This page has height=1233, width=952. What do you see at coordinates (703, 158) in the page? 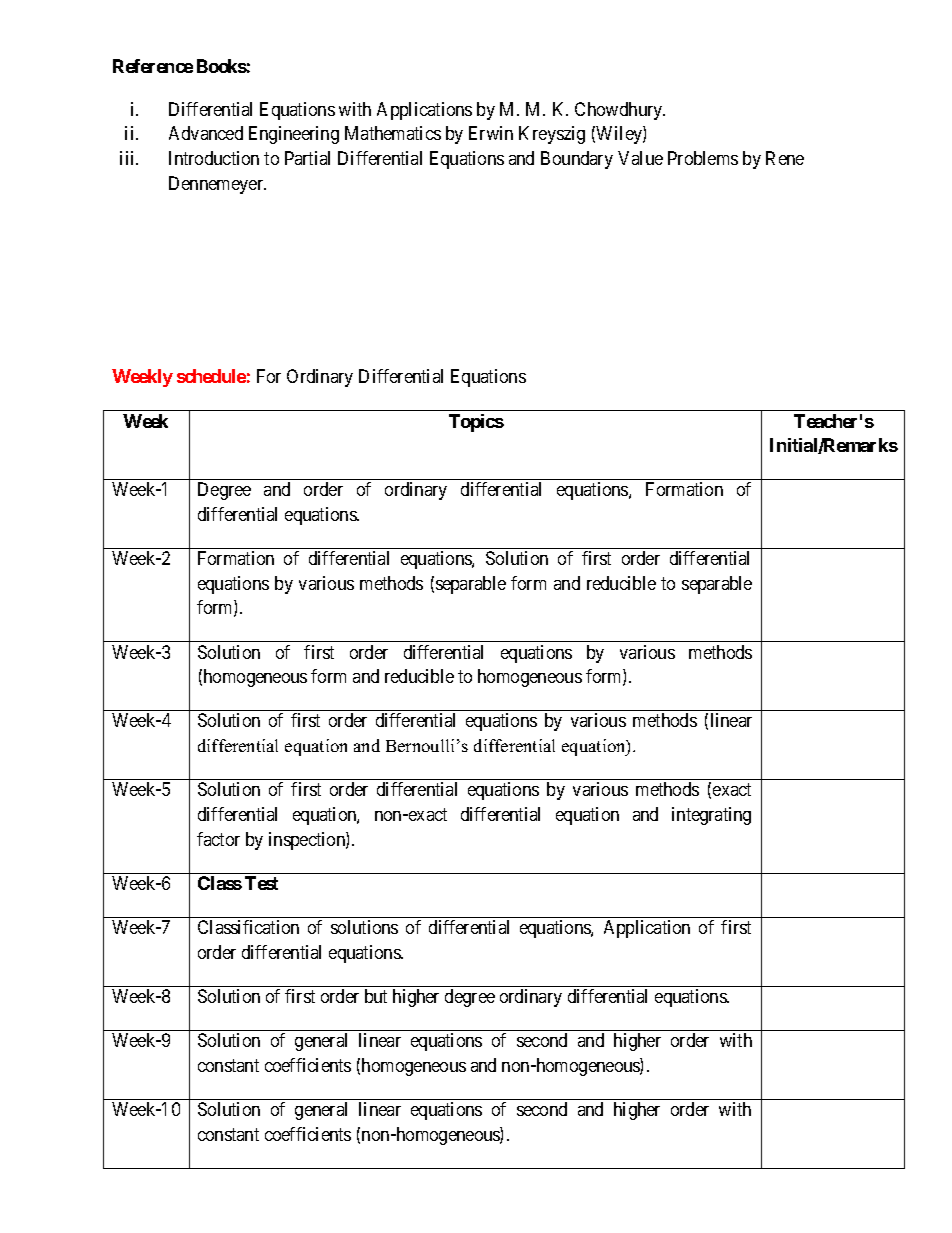
I see `Problems` at bounding box center [703, 158].
